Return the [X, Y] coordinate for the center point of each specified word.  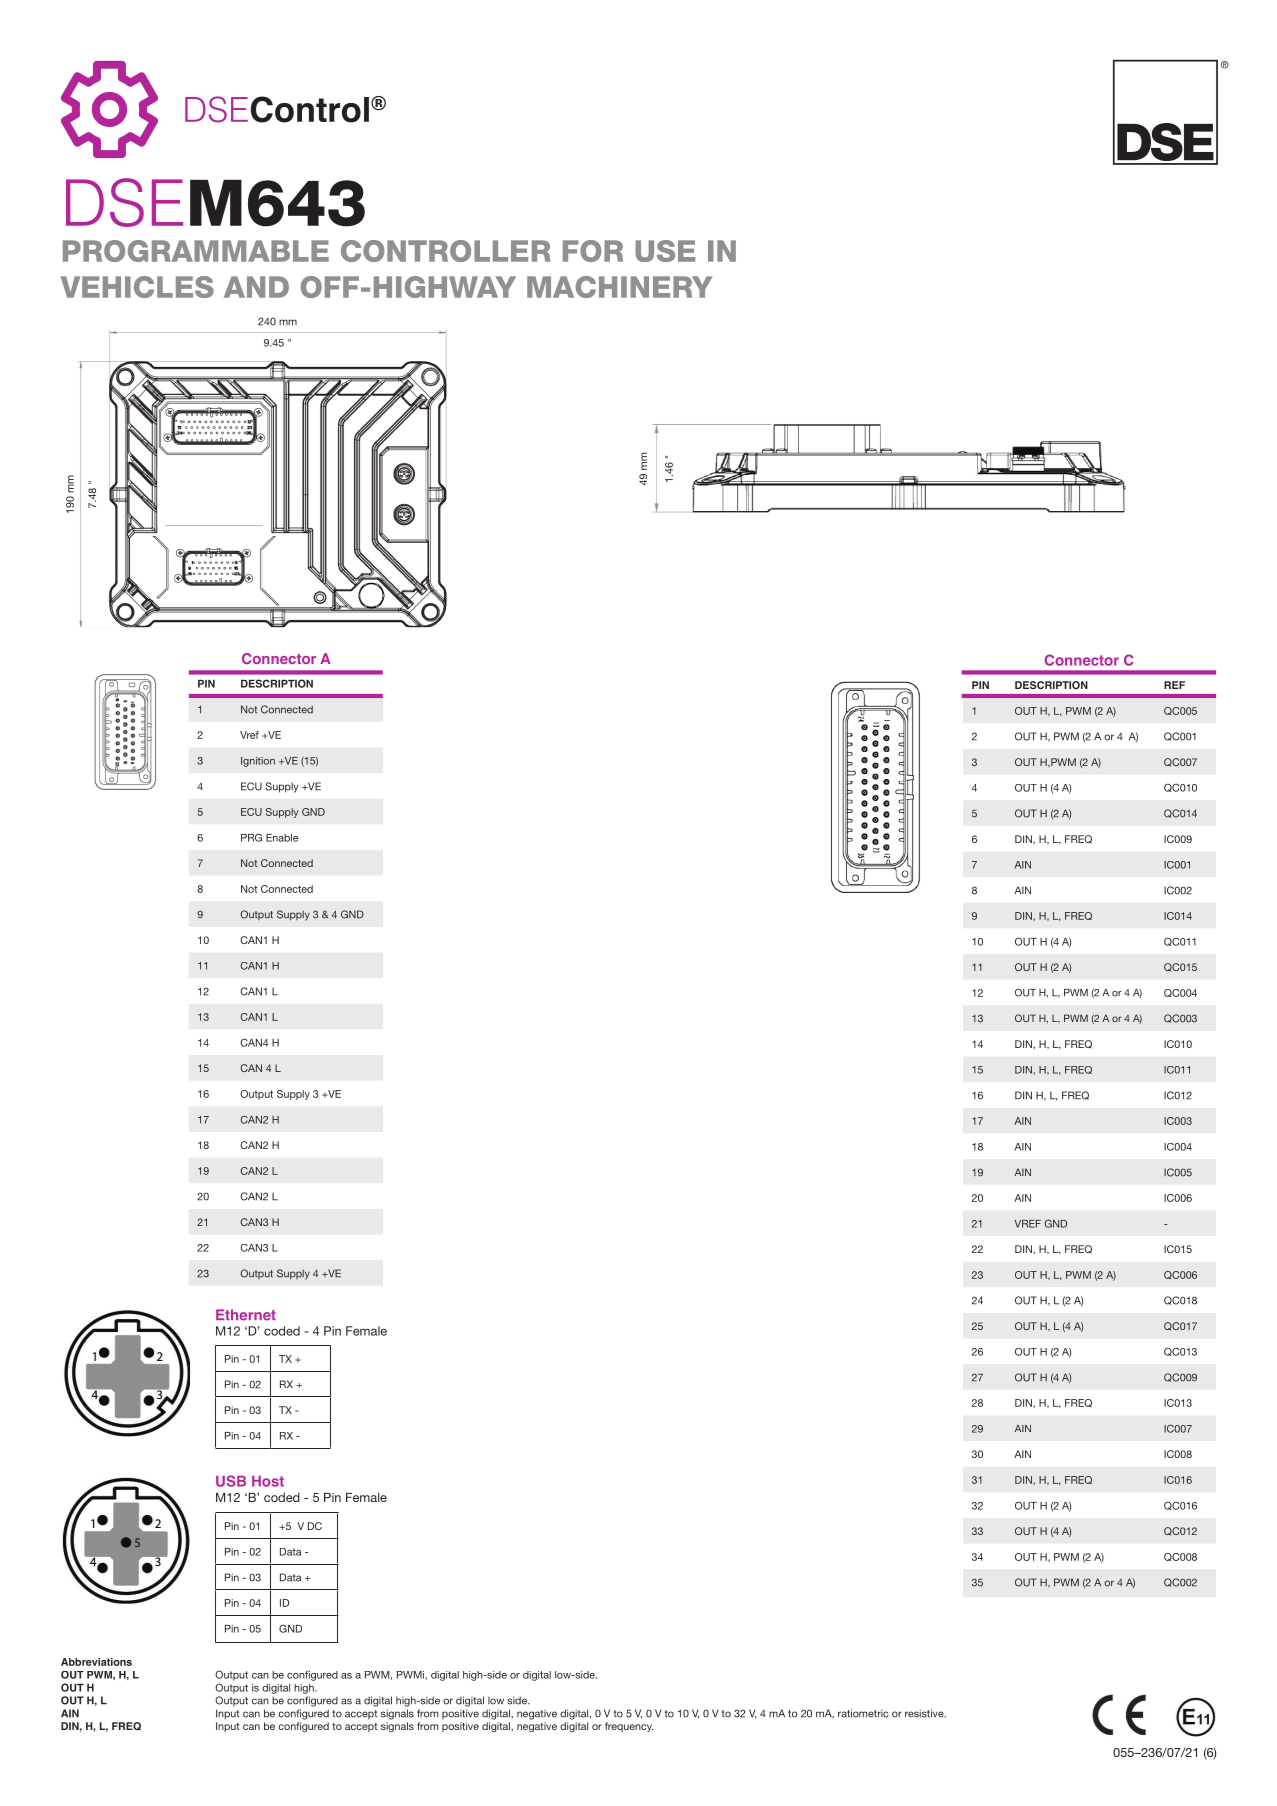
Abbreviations [96, 1662]
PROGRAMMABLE [196, 251]
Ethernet [246, 1315]
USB [231, 1481]
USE [665, 251]
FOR [593, 251]
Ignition [258, 762]
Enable [282, 838]
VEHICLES [137, 287]
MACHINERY [620, 287]
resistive [925, 1713]
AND [256, 287]
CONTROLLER [446, 251]
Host [268, 1481]
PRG [251, 837]
